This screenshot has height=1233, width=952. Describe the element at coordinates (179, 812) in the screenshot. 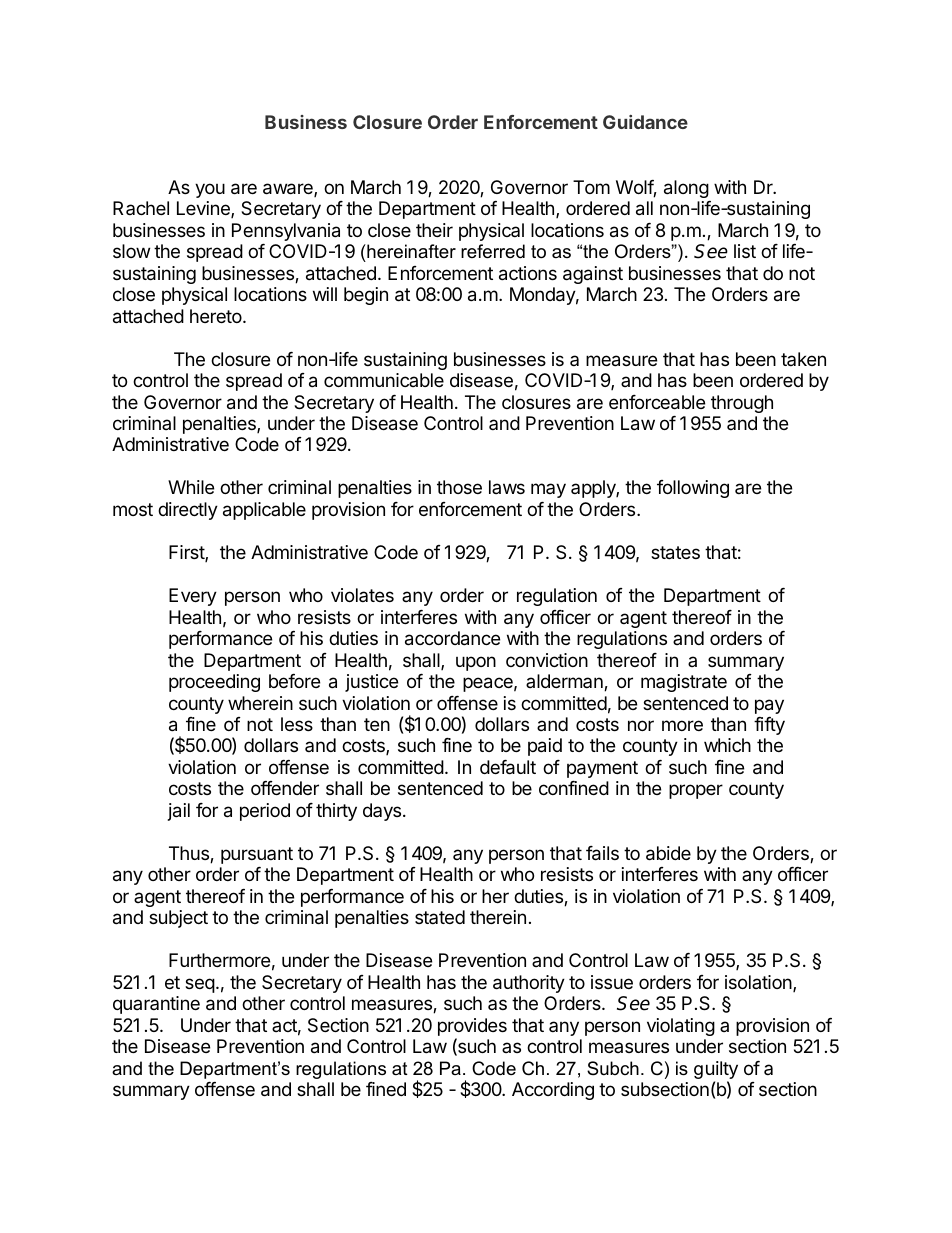

I see `jail` at that location.
